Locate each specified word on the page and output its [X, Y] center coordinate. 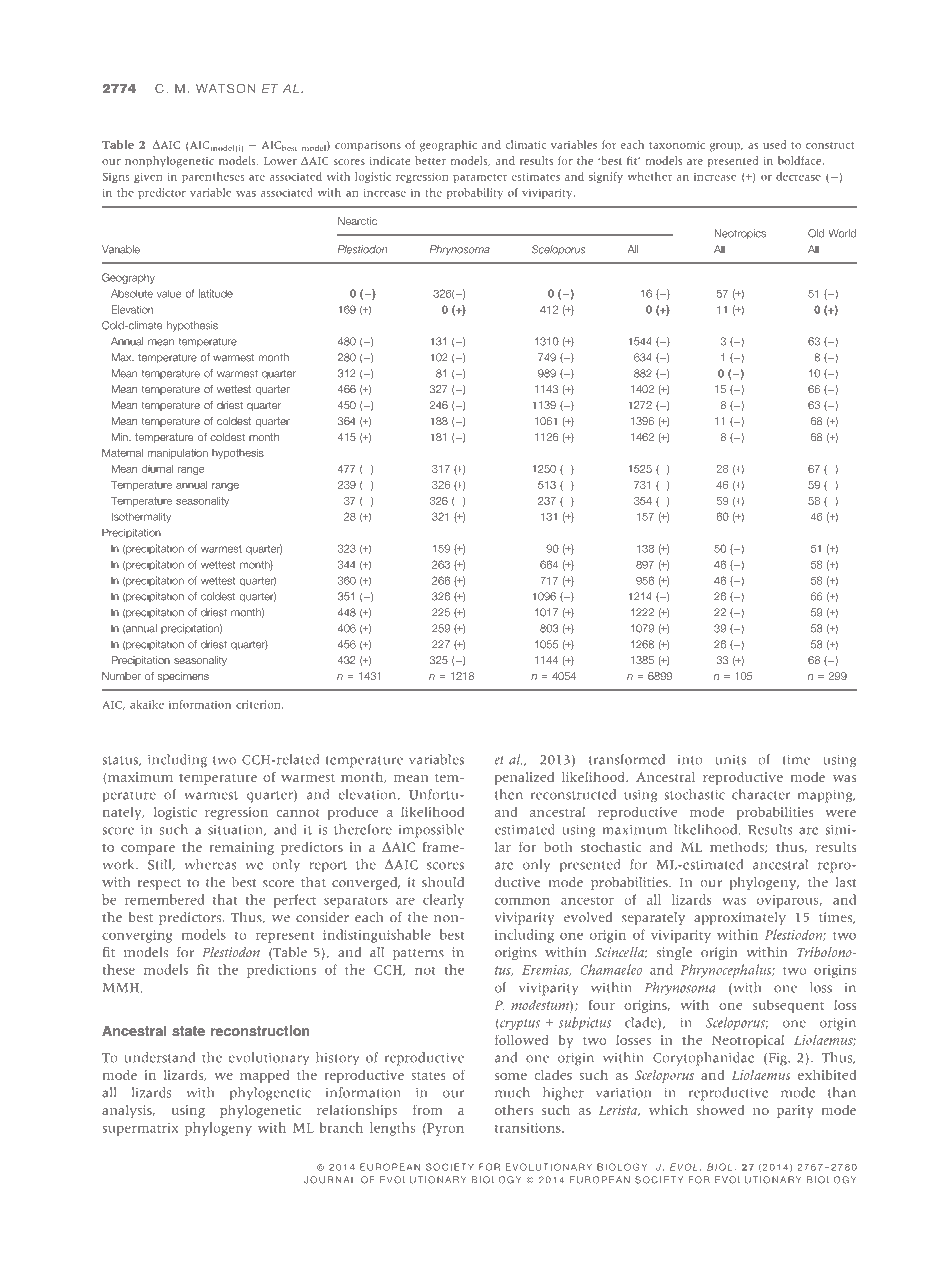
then [509, 794]
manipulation [178, 454]
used [774, 144]
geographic [448, 146]
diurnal [157, 469]
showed [720, 1109]
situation [237, 830]
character [761, 794]
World [842, 233]
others [514, 1110]
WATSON [225, 88]
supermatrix [140, 1129]
